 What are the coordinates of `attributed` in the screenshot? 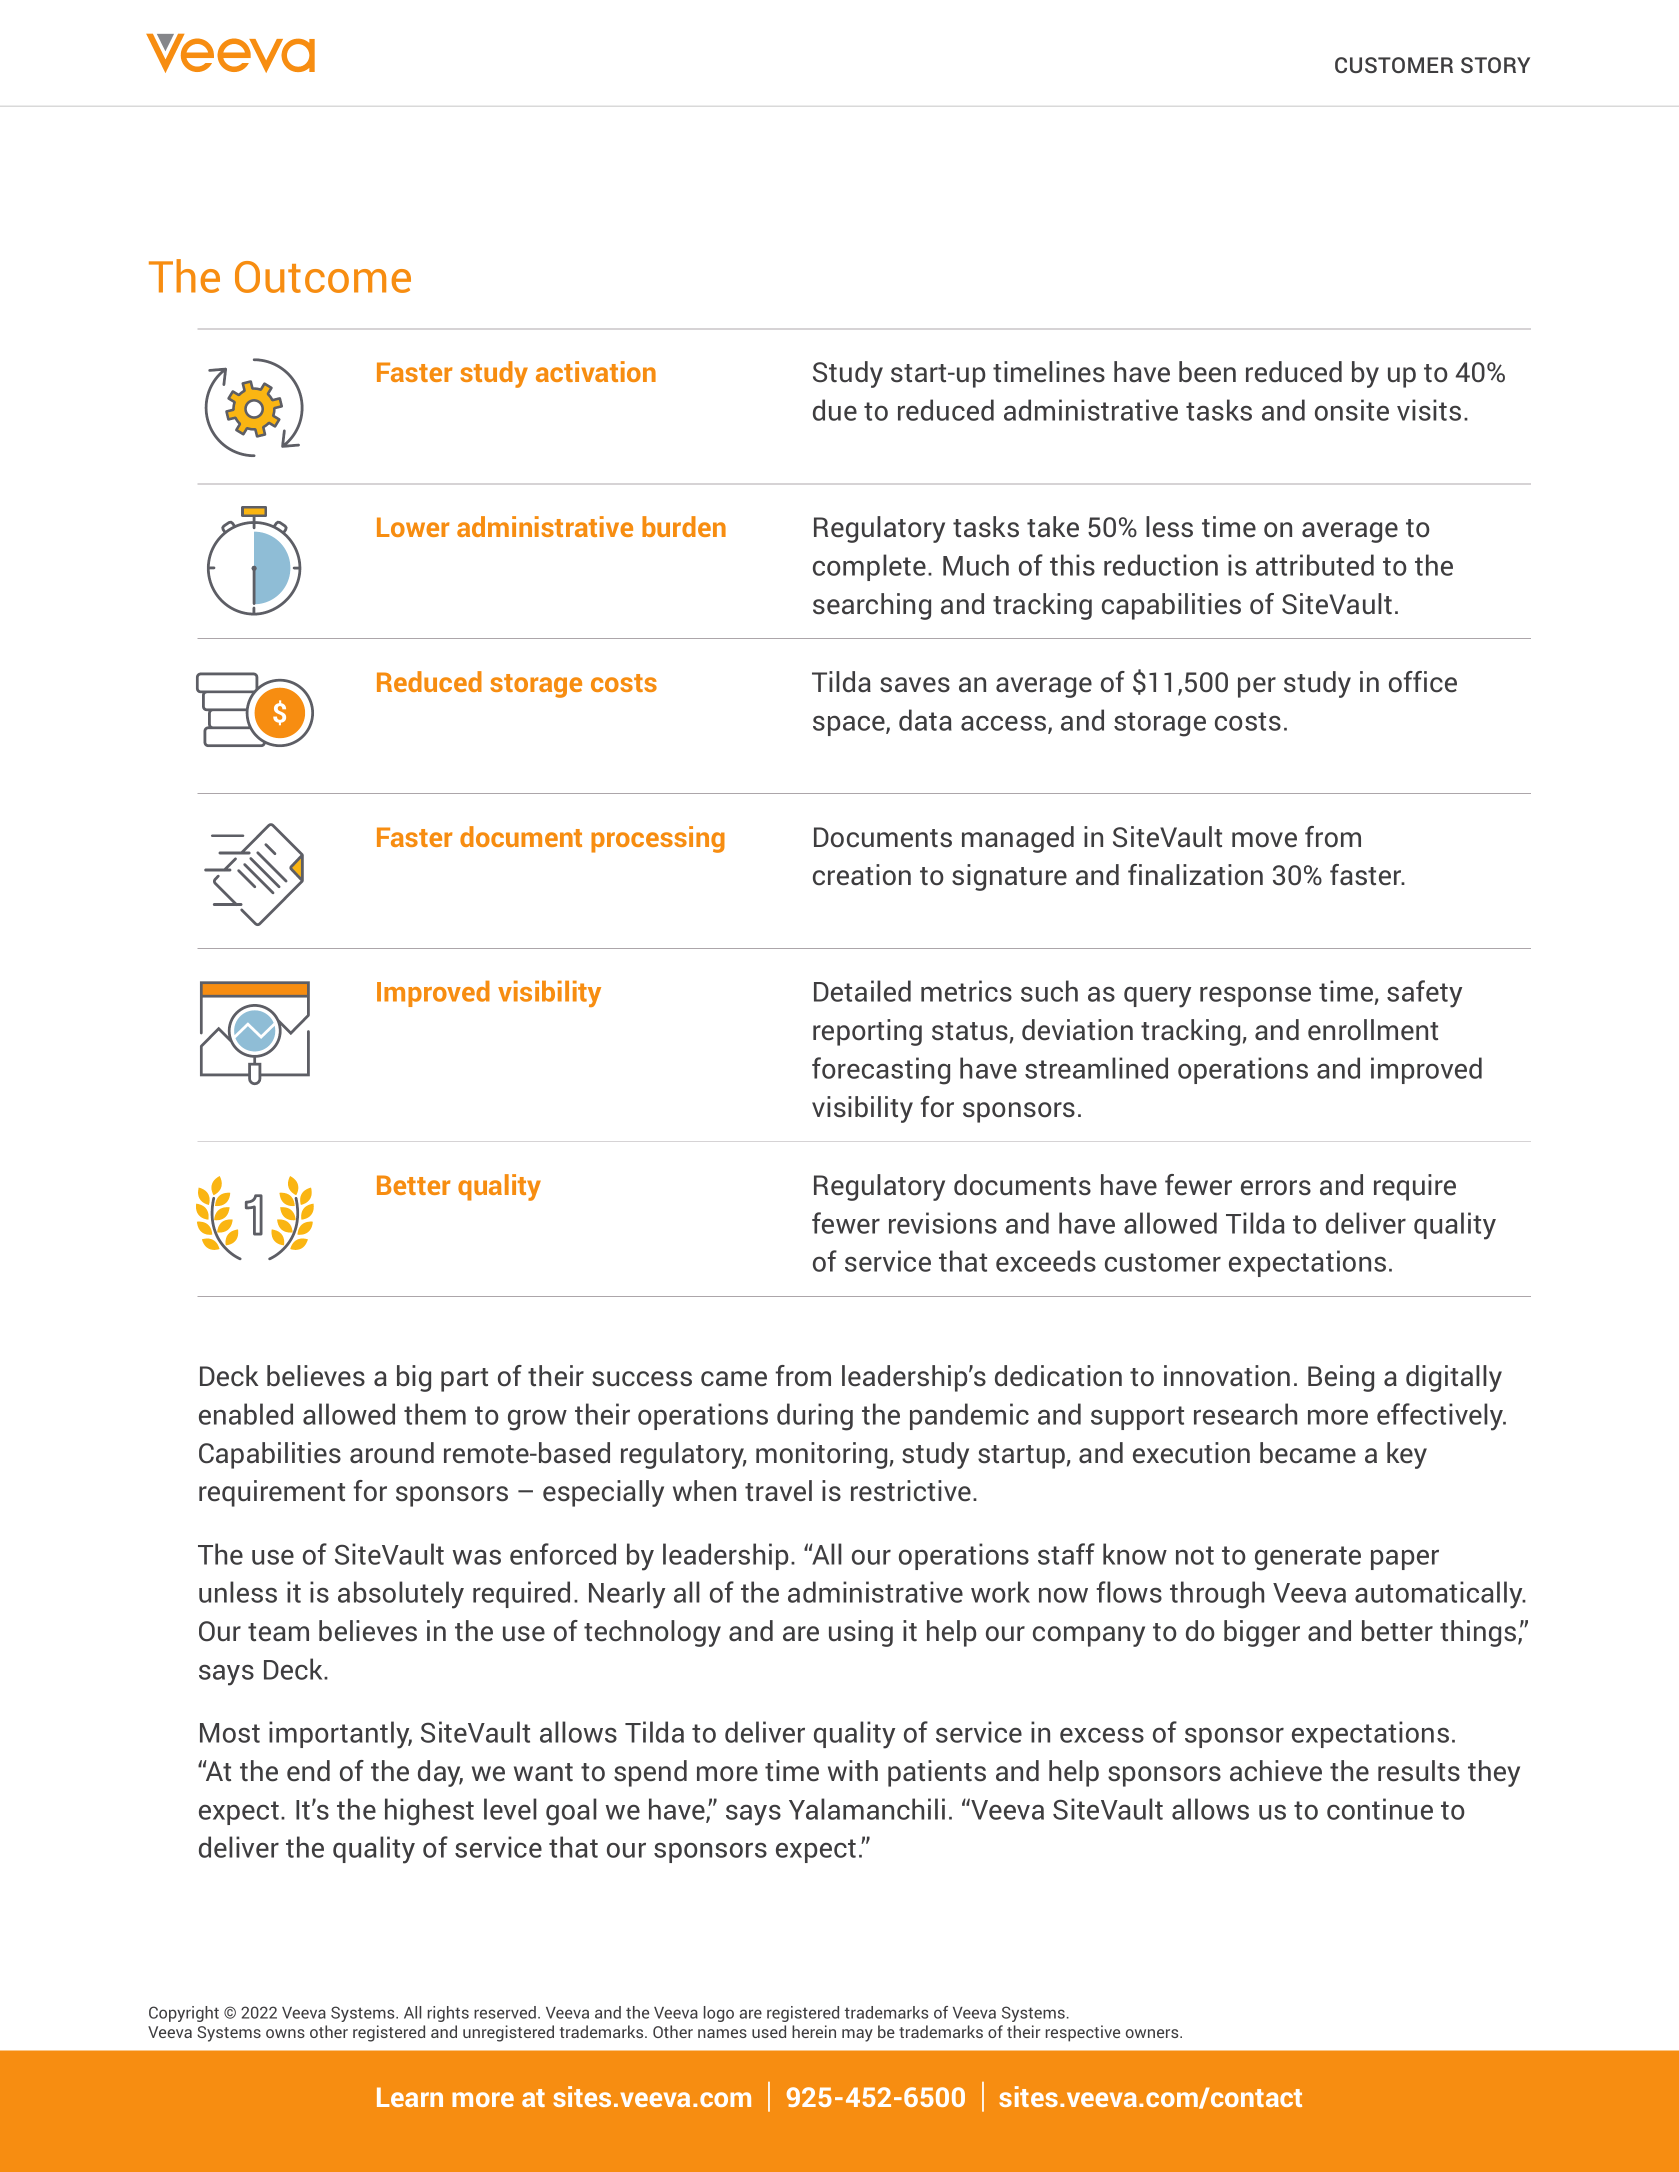 It's located at (1315, 565).
